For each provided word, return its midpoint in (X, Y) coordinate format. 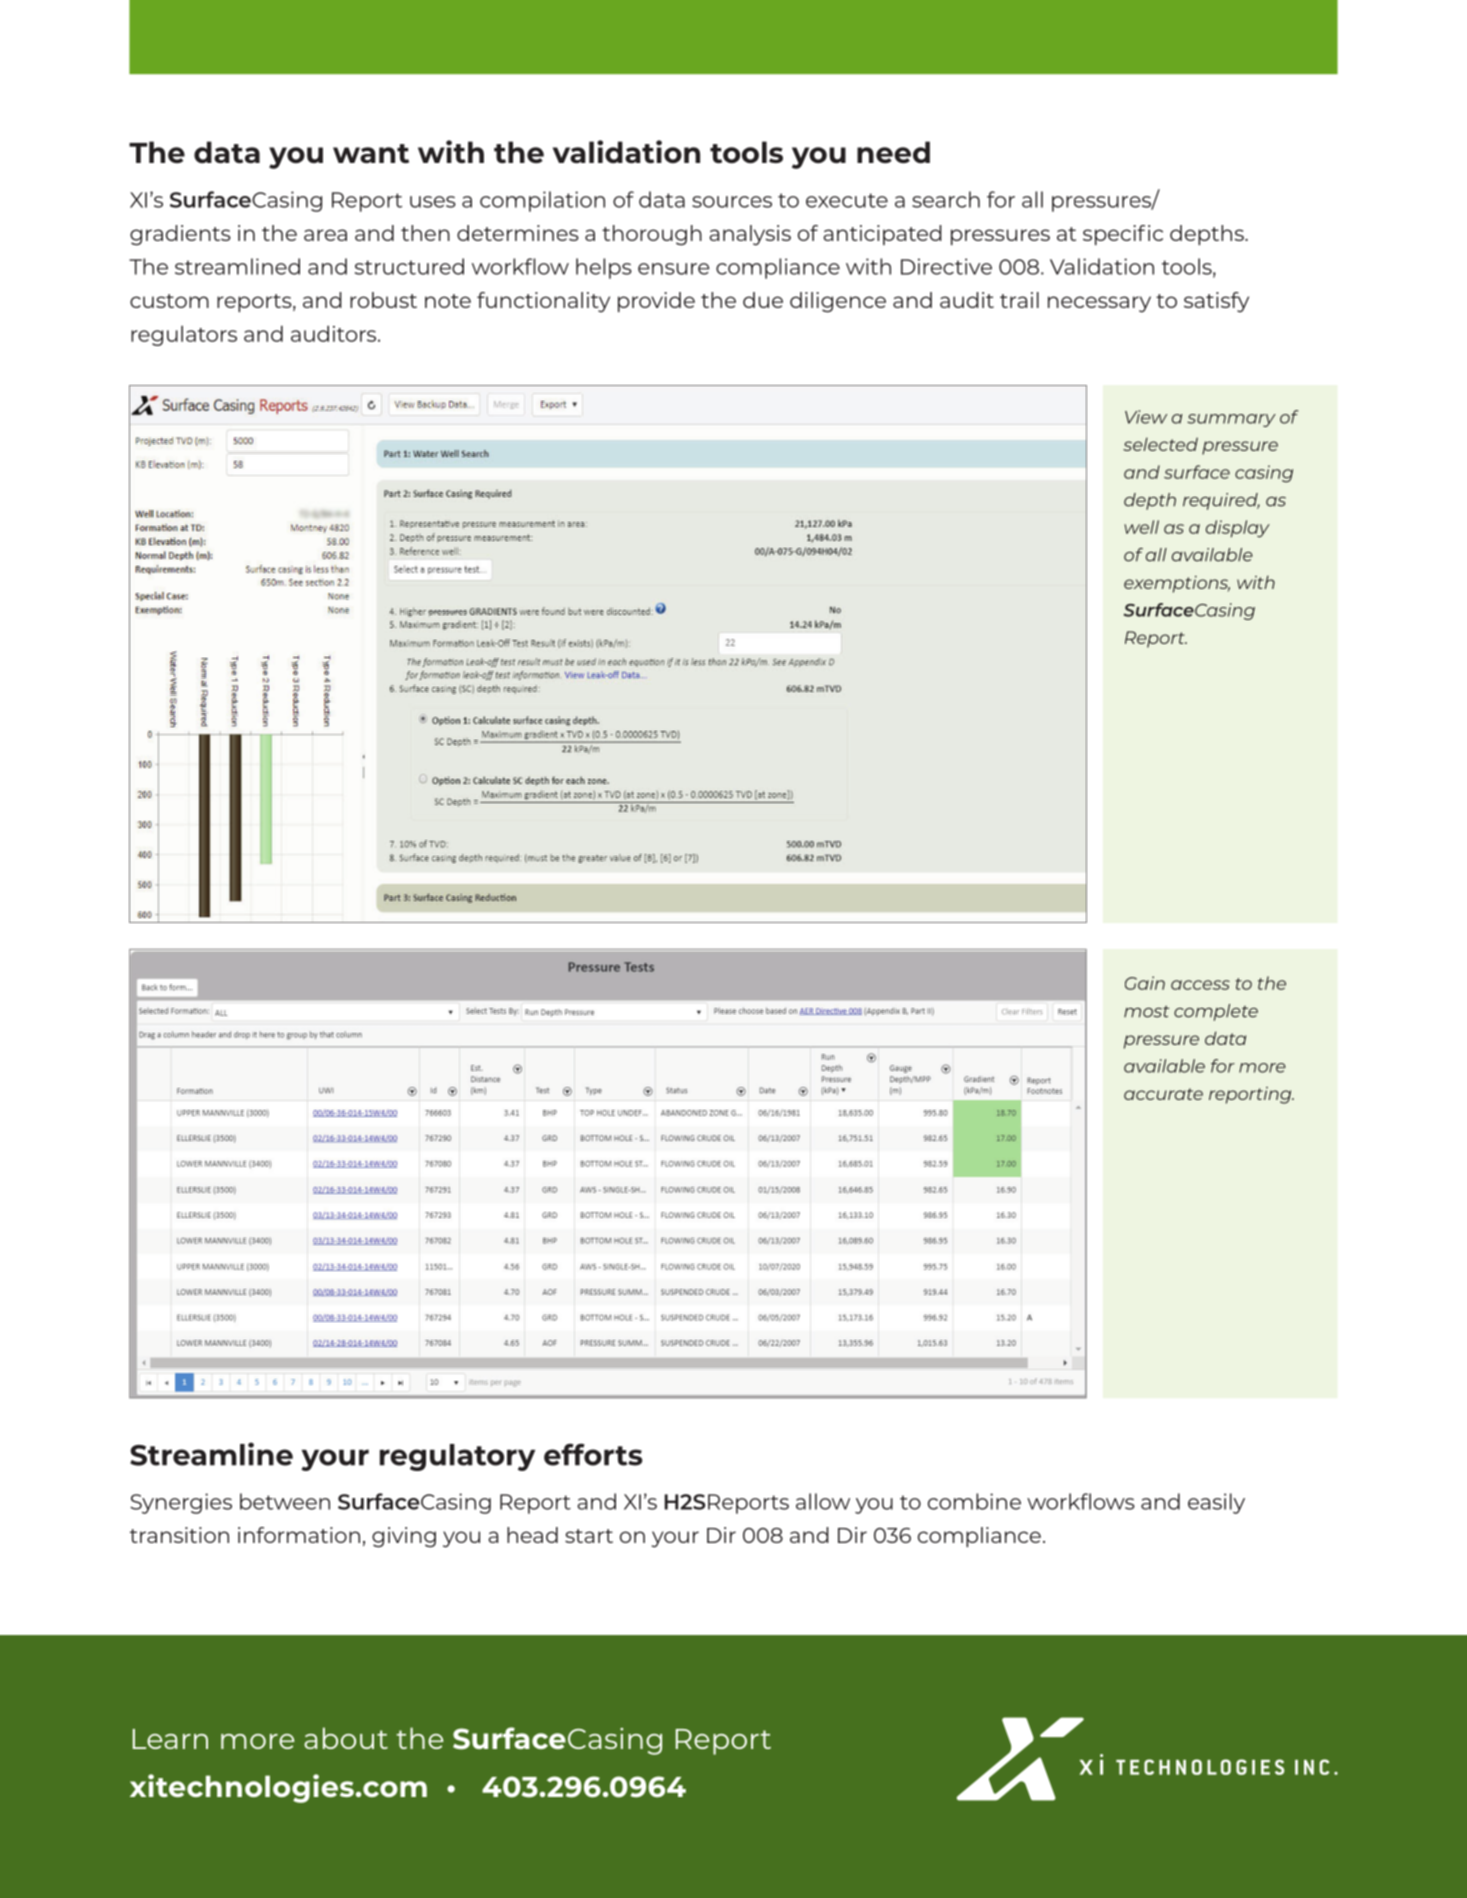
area (325, 235)
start (589, 1536)
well (1141, 527)
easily (1216, 1503)
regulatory (457, 1457)
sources (732, 202)
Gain (1145, 983)
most (1146, 1012)
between (285, 1501)
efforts (593, 1454)
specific (1123, 235)
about (346, 1738)
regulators (184, 335)
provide (656, 302)
